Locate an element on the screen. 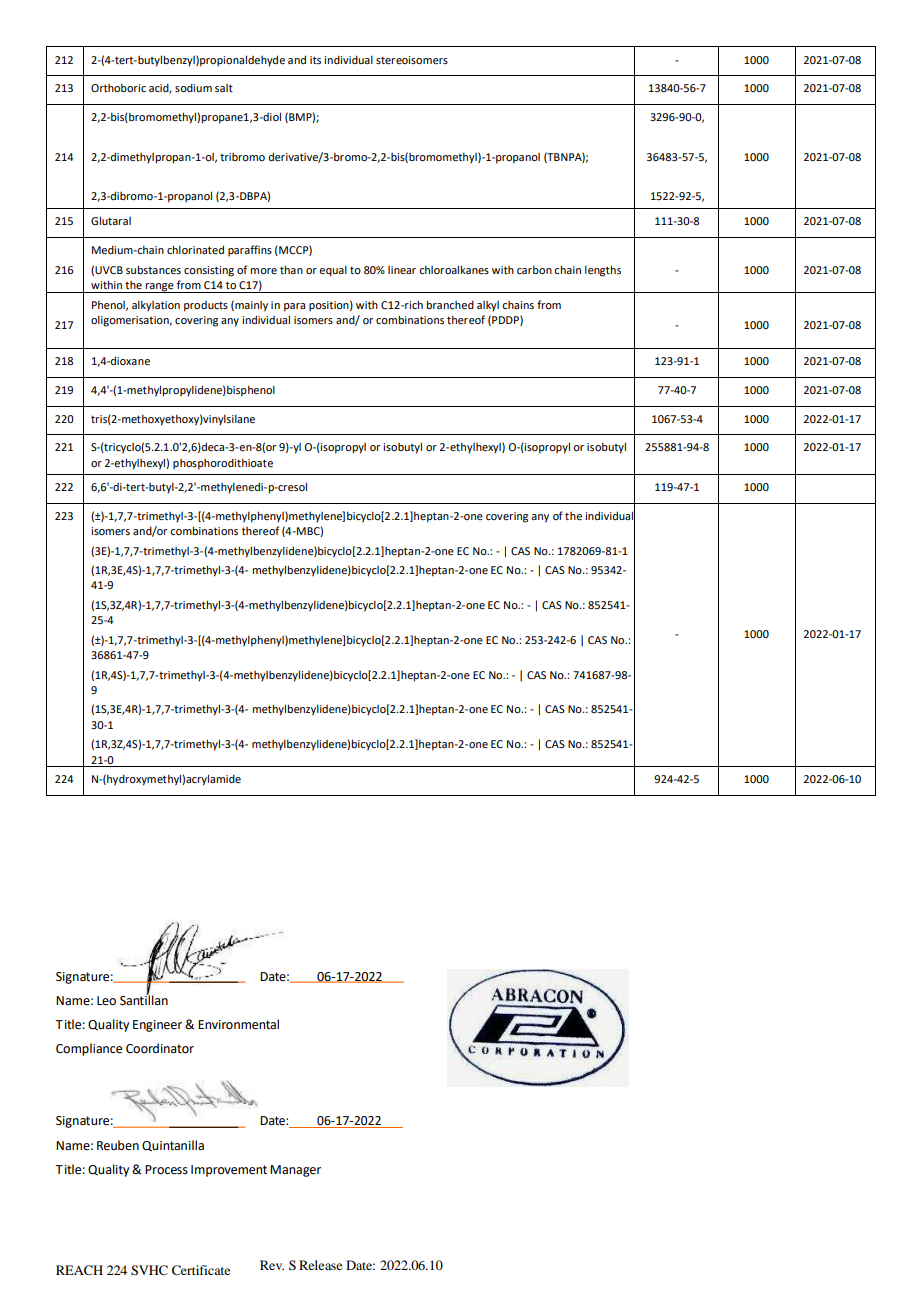  Leo is located at coordinates (106, 1001).
